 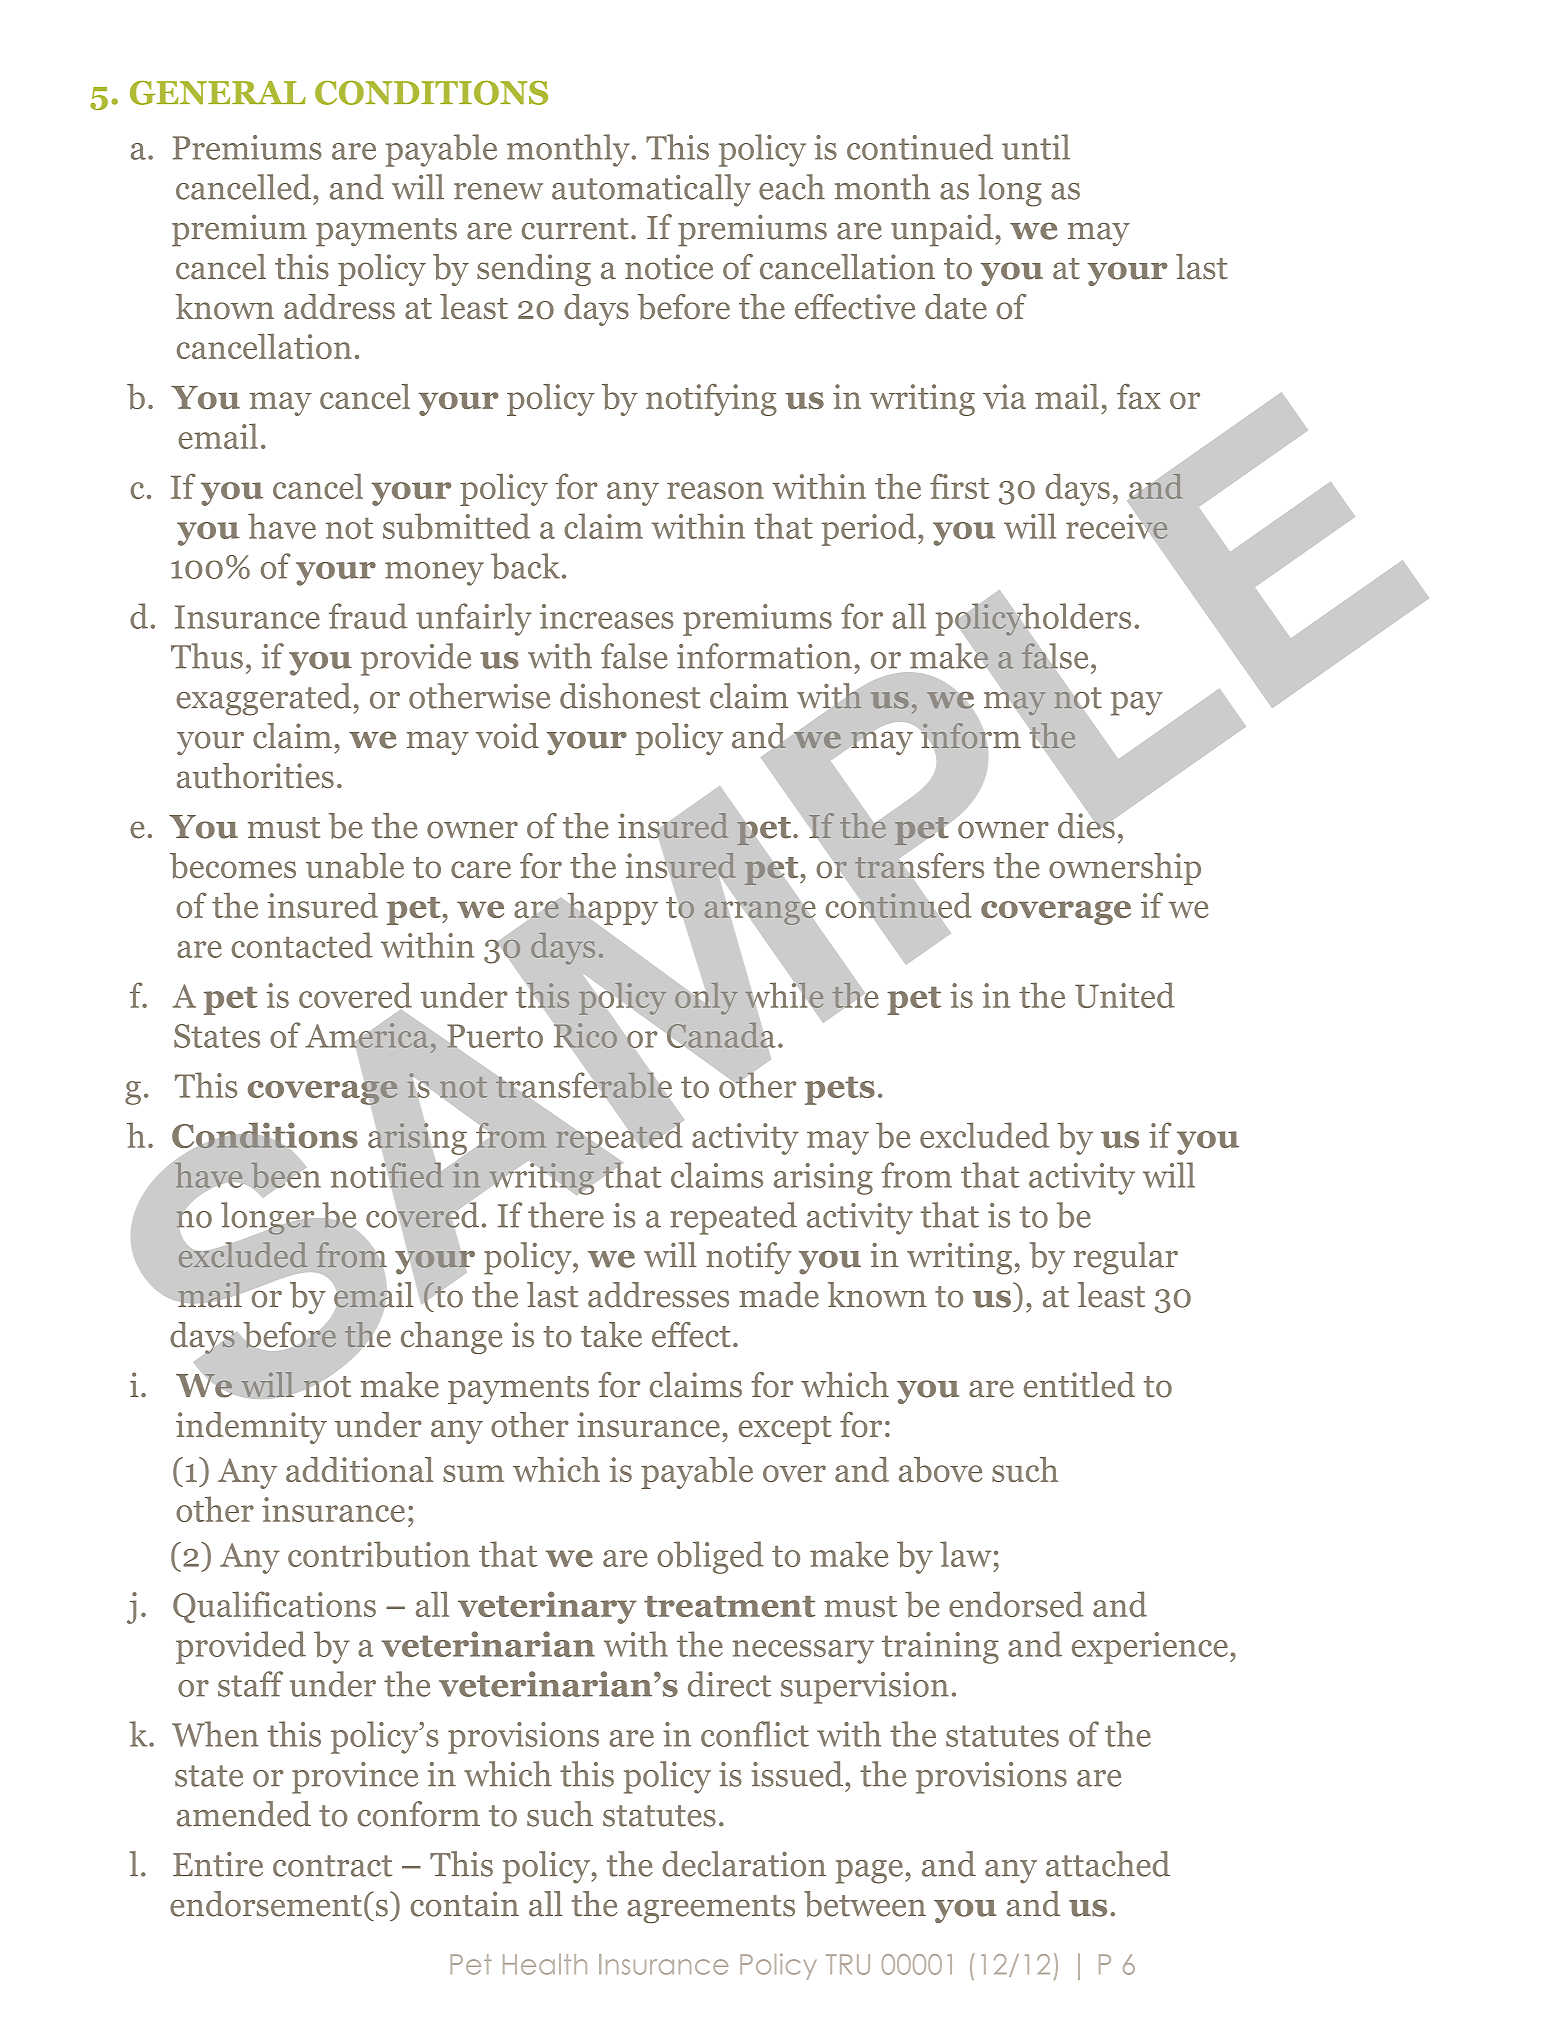 I want to click on GENERAL, so click(x=218, y=93).
